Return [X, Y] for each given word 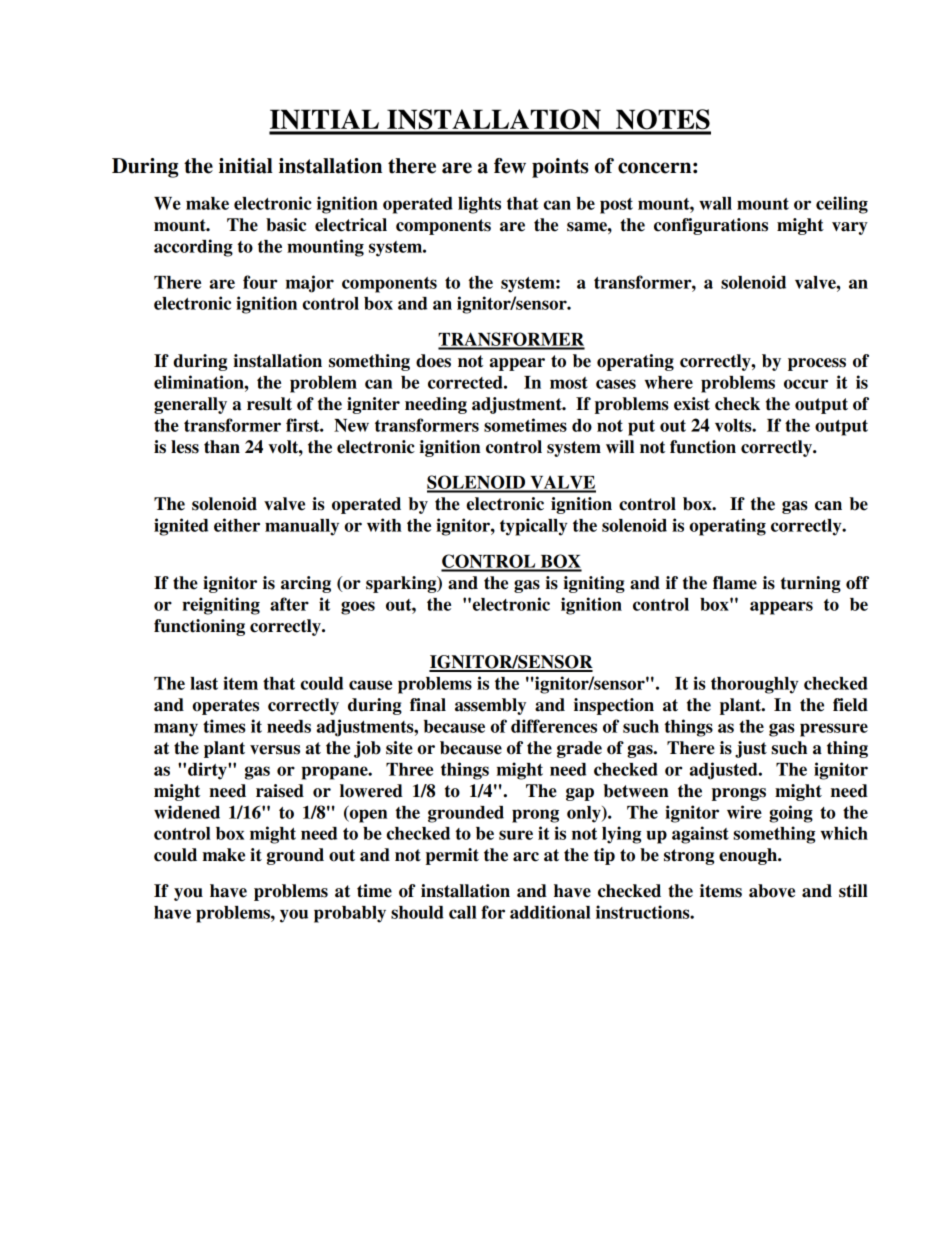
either [237, 525]
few [510, 166]
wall [715, 203]
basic [286, 225]
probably [350, 914]
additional [550, 912]
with [384, 525]
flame [735, 583]
